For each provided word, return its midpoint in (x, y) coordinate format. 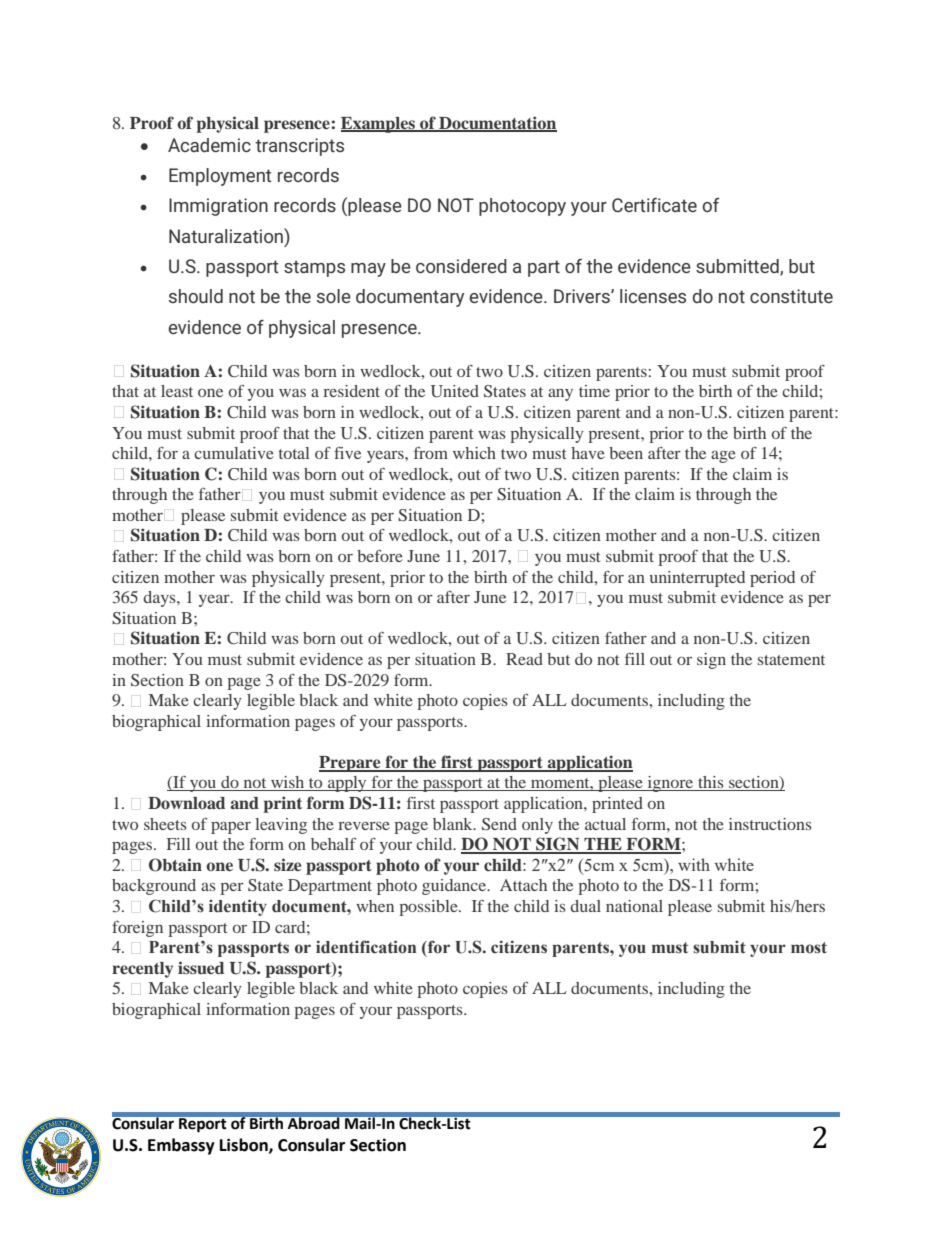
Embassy (181, 1146)
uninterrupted (697, 579)
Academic (209, 145)
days (160, 599)
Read (524, 659)
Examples (379, 125)
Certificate (654, 205)
